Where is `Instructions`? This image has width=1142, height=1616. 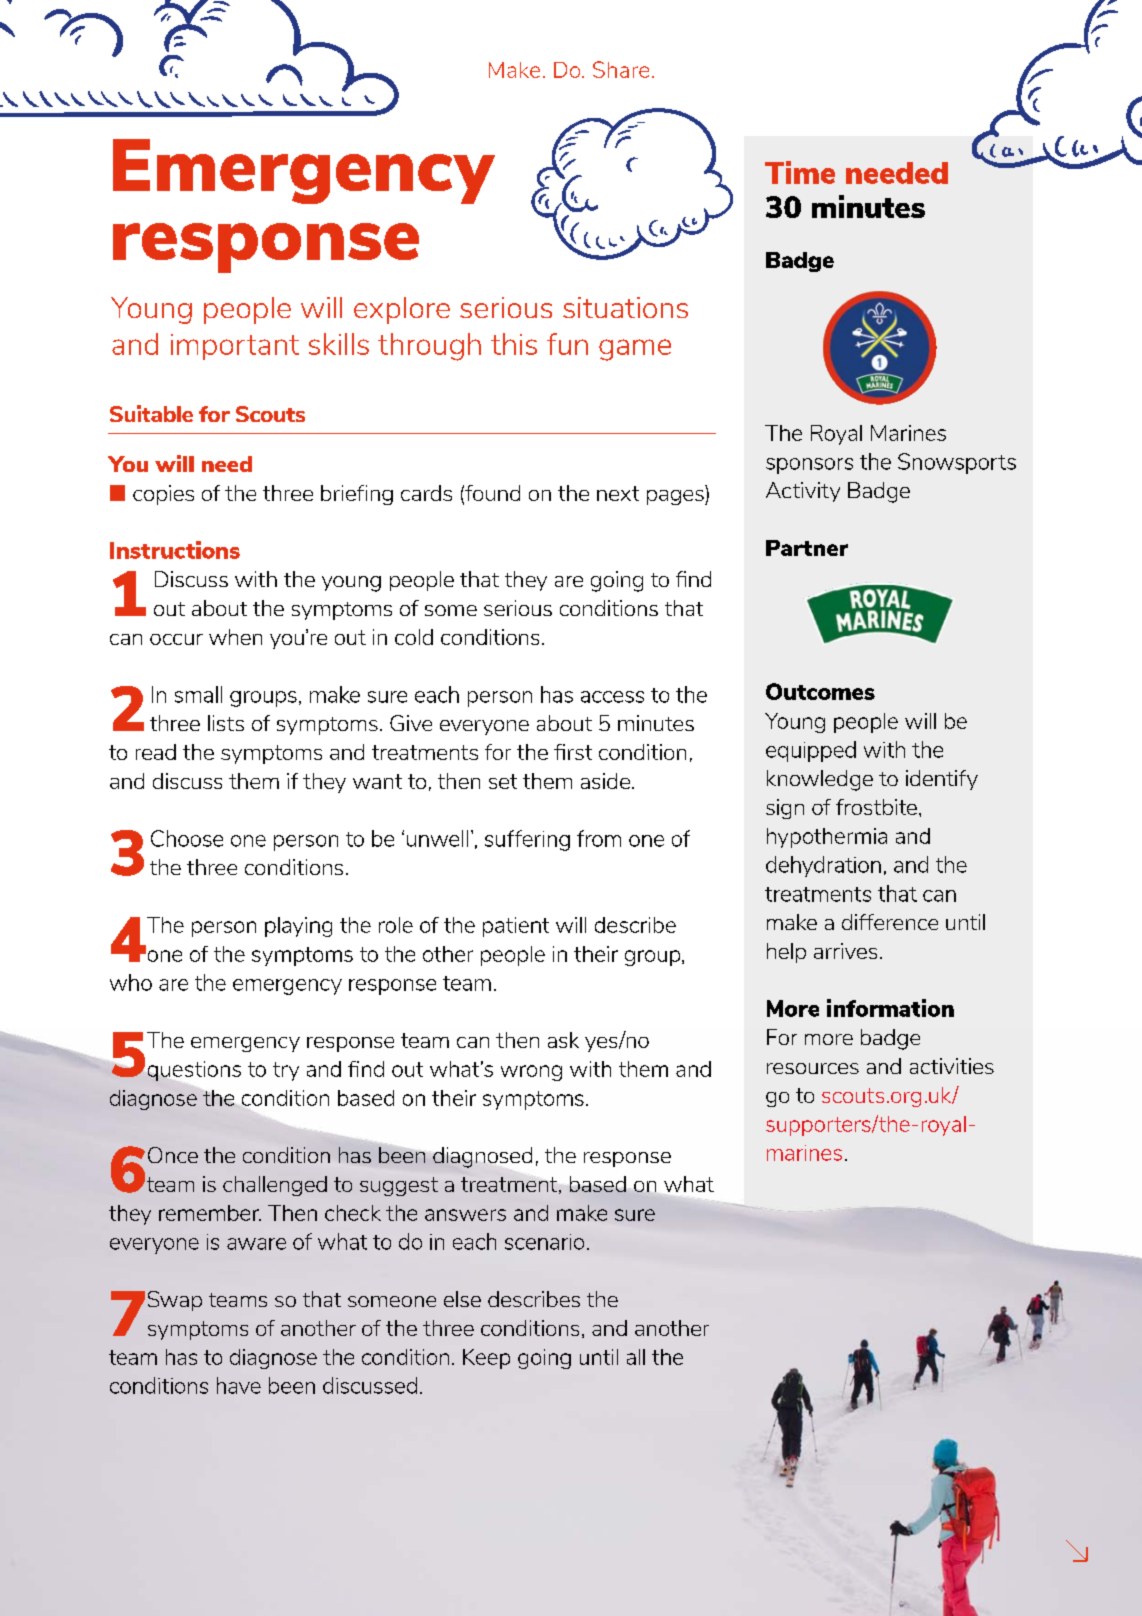 Instructions is located at coordinates (175, 550).
